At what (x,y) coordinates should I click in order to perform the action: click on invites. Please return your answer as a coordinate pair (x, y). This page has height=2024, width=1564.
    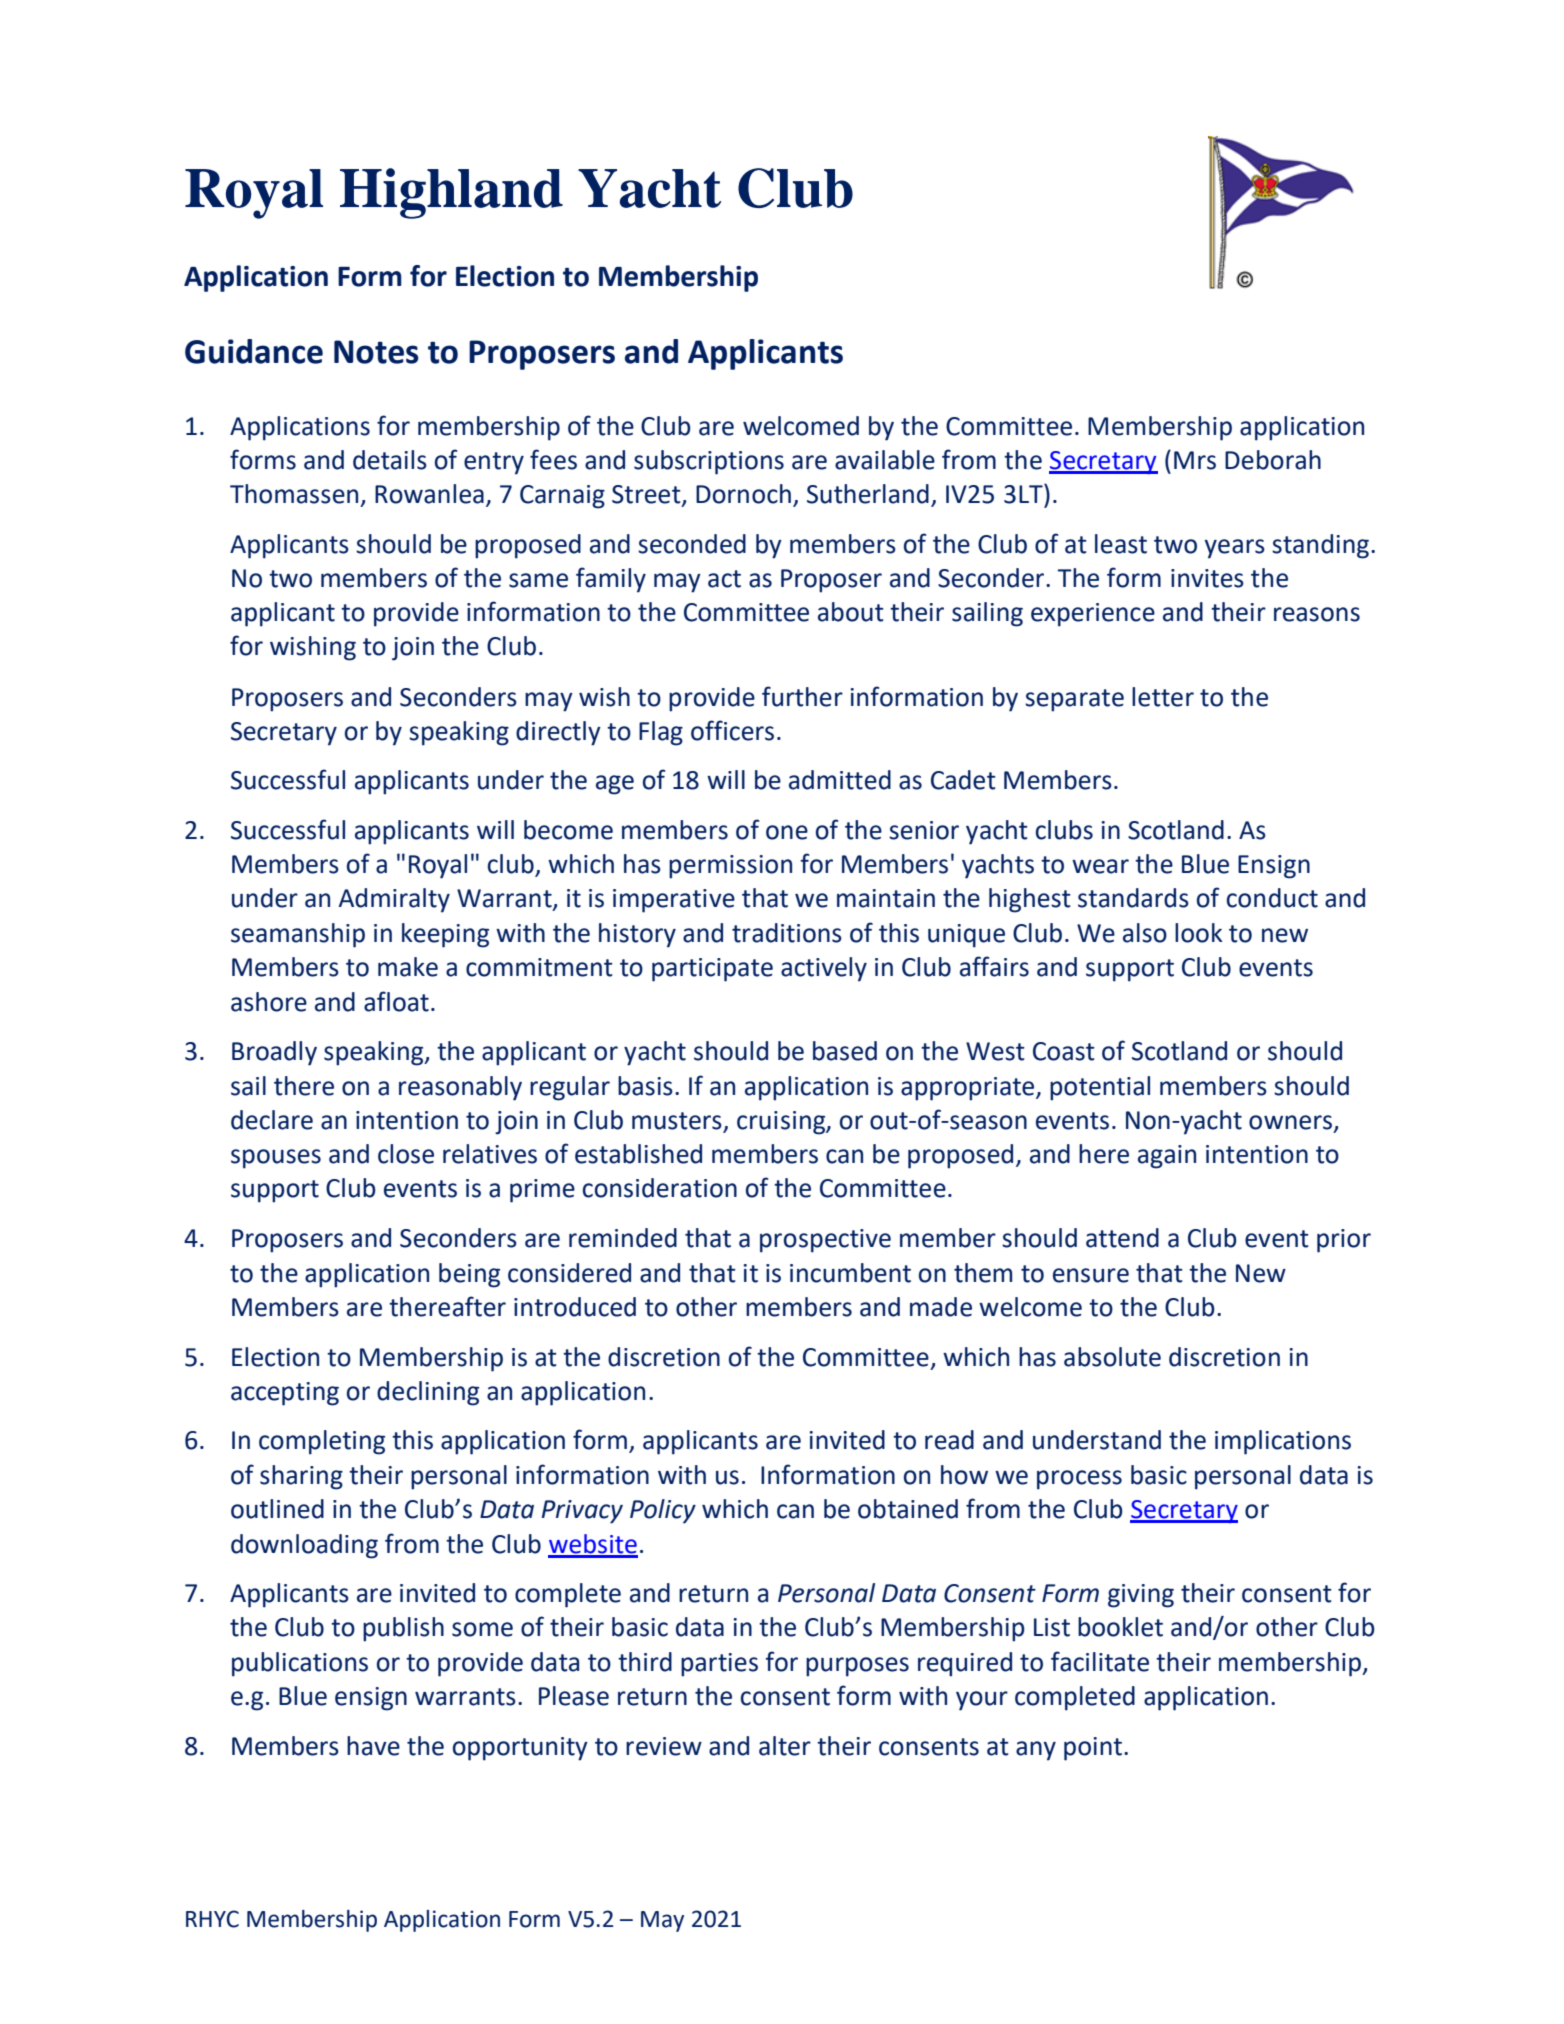
    Looking at the image, I should click on (1207, 578).
